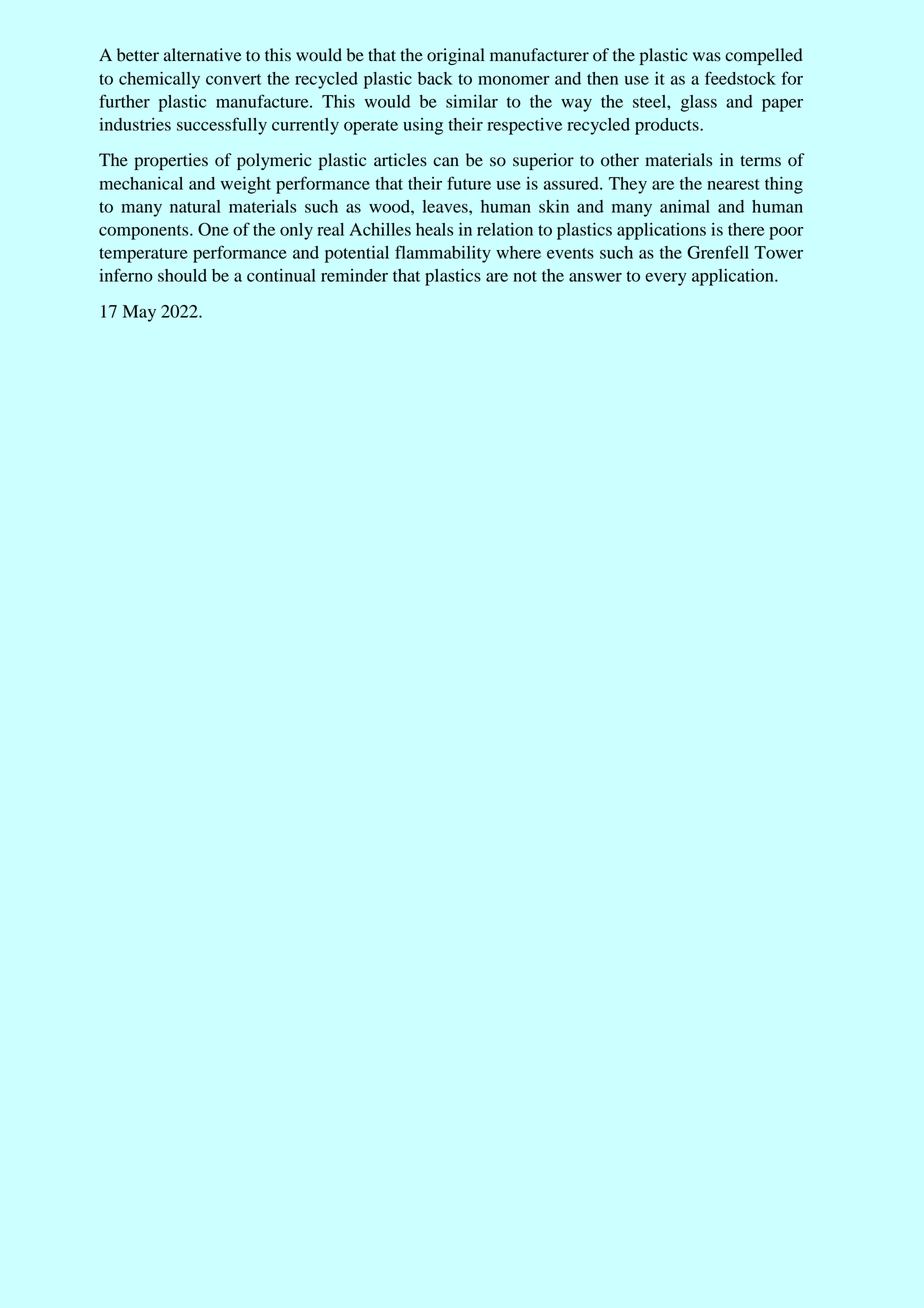  I want to click on heals, so click(434, 229).
